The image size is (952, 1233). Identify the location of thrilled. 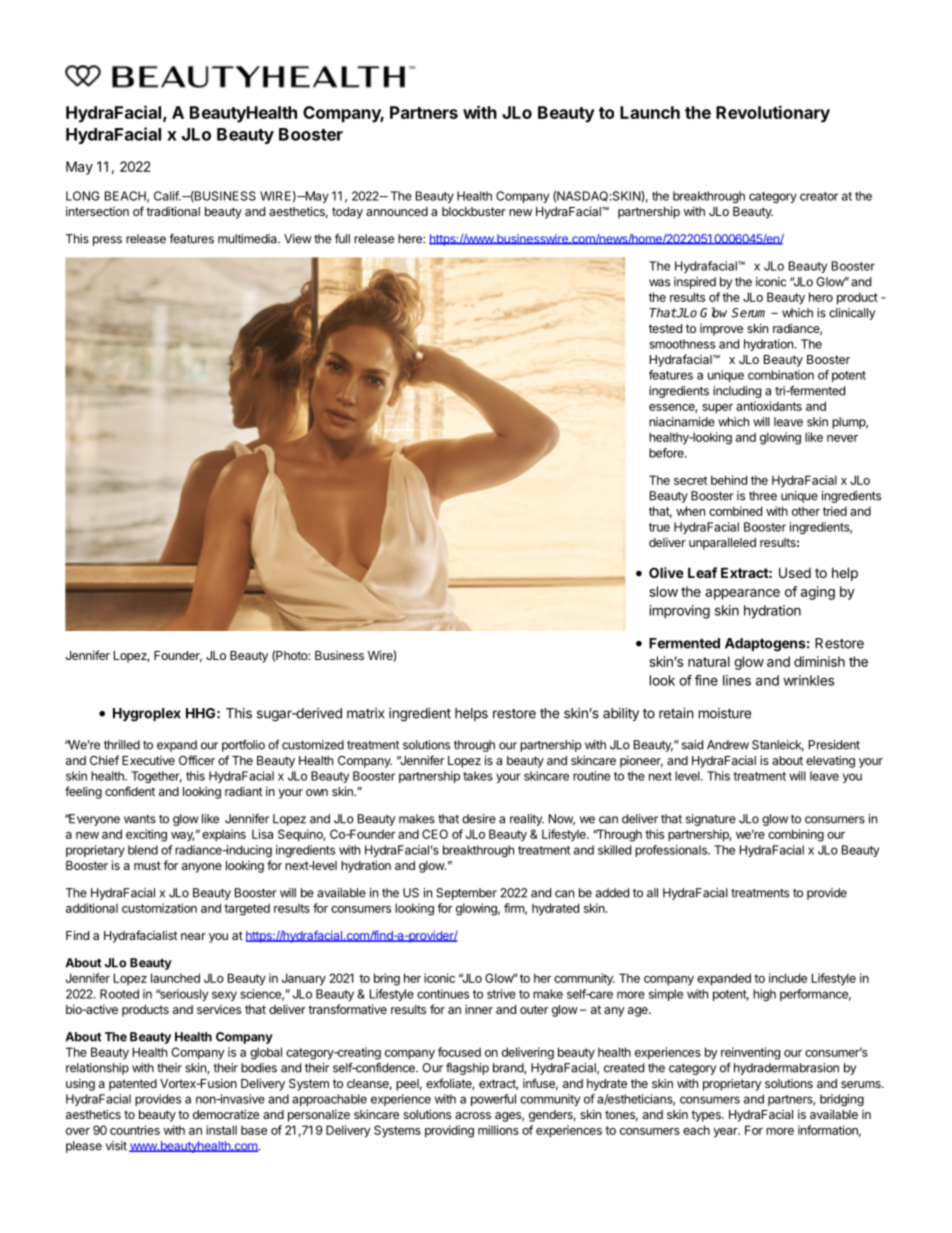
(122, 745).
